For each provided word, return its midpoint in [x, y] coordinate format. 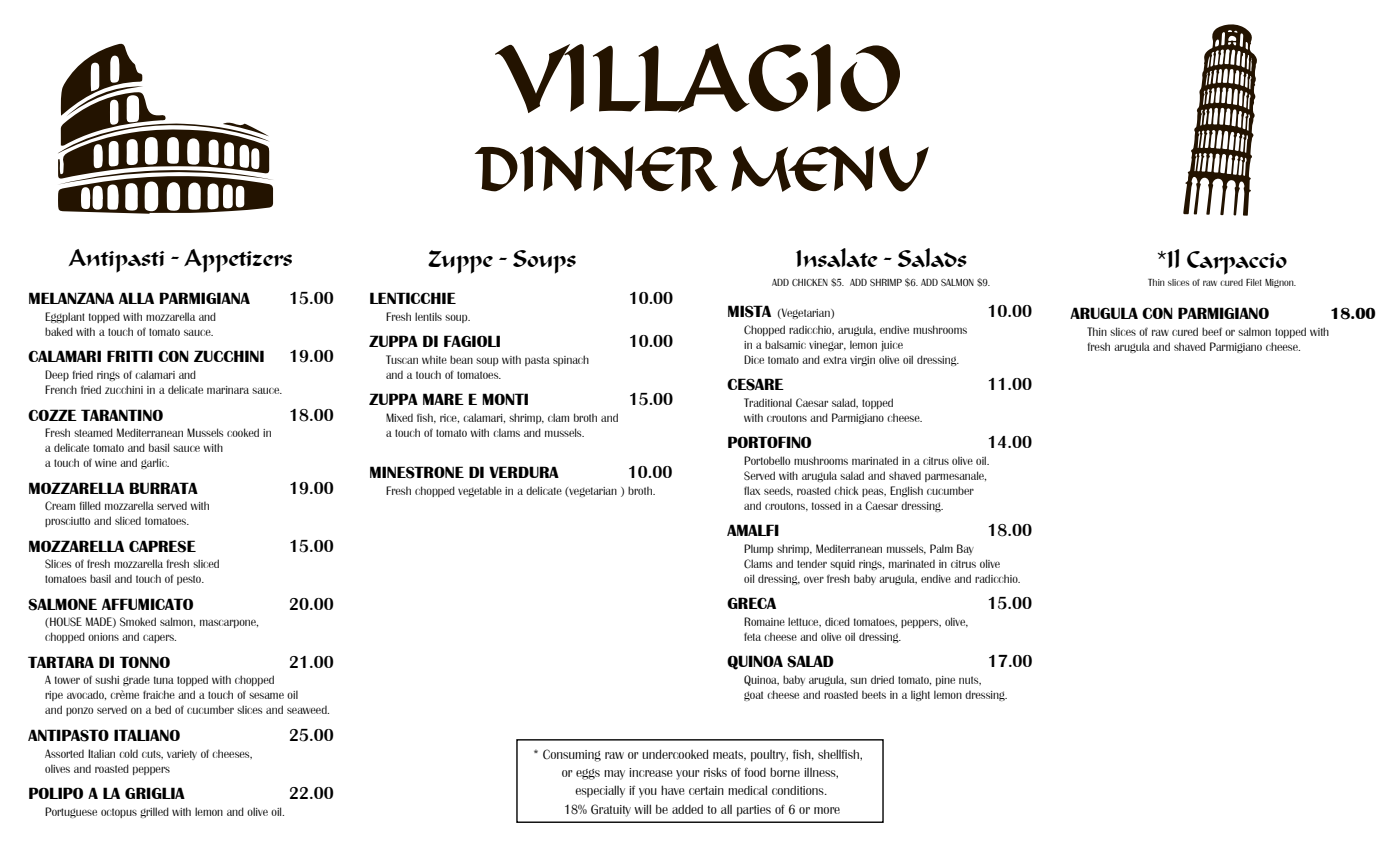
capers [159, 638]
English [906, 491]
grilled [154, 812]
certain [706, 790]
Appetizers [238, 261]
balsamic [785, 344]
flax [752, 490]
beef [1212, 331]
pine [945, 681]
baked [59, 331]
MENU [830, 169]
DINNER [596, 169]
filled [90, 505]
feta [752, 636]
